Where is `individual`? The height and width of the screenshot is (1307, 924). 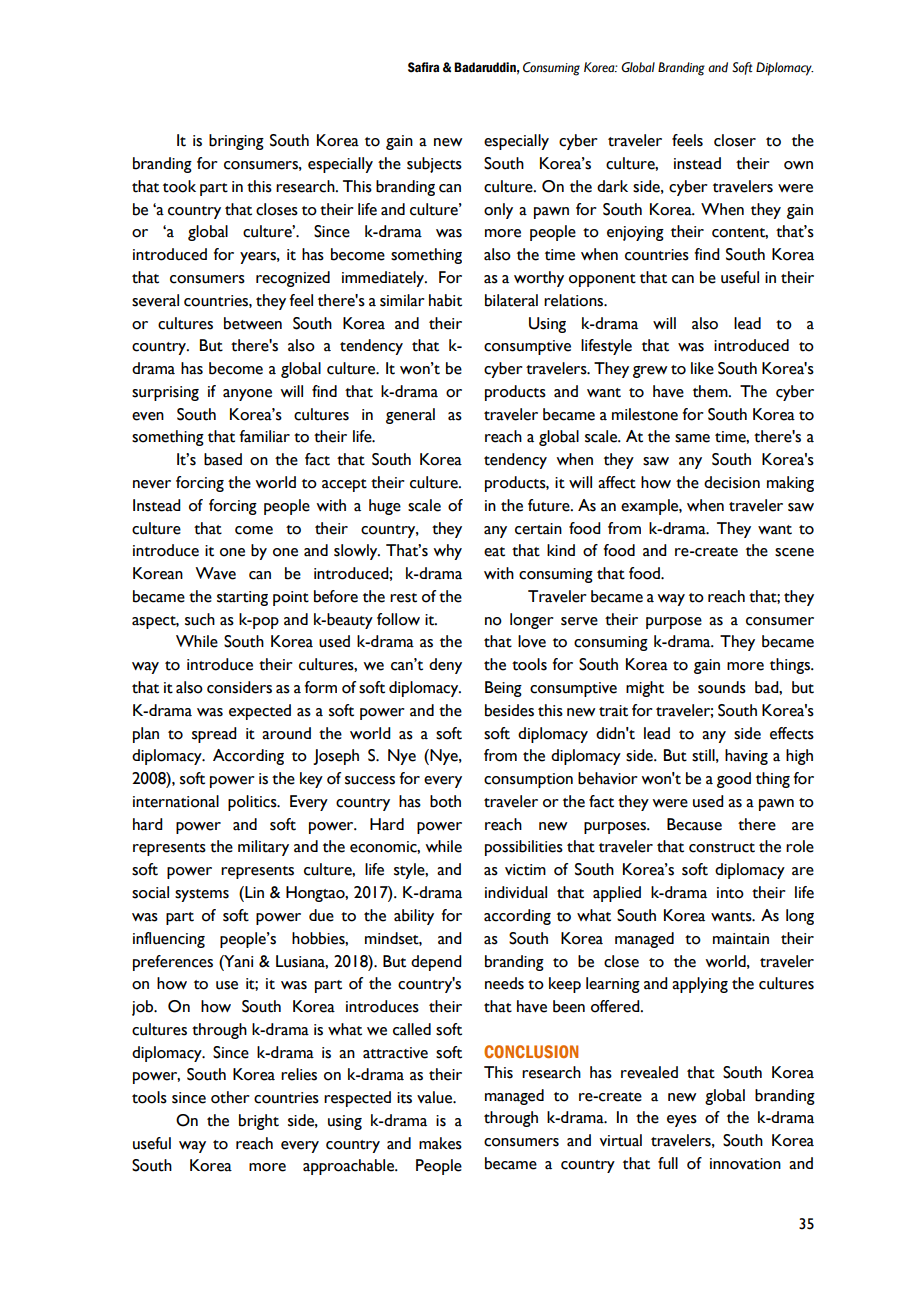
individual is located at coordinates (516, 892).
